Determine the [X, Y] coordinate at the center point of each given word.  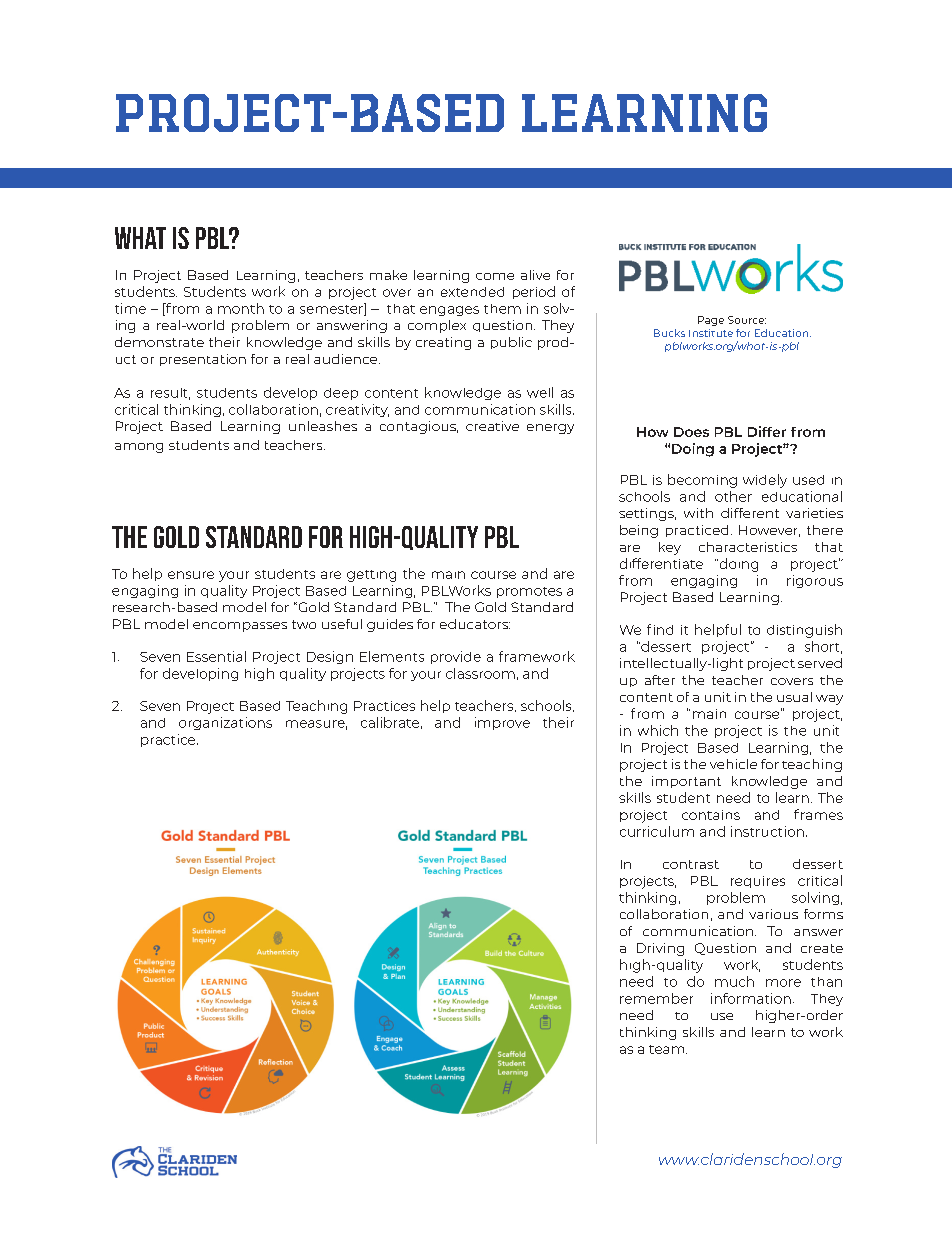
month [241, 308]
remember [656, 998]
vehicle [733, 764]
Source [747, 320]
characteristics [748, 547]
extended [472, 292]
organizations [225, 723]
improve [502, 723]
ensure [191, 575]
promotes [529, 592]
